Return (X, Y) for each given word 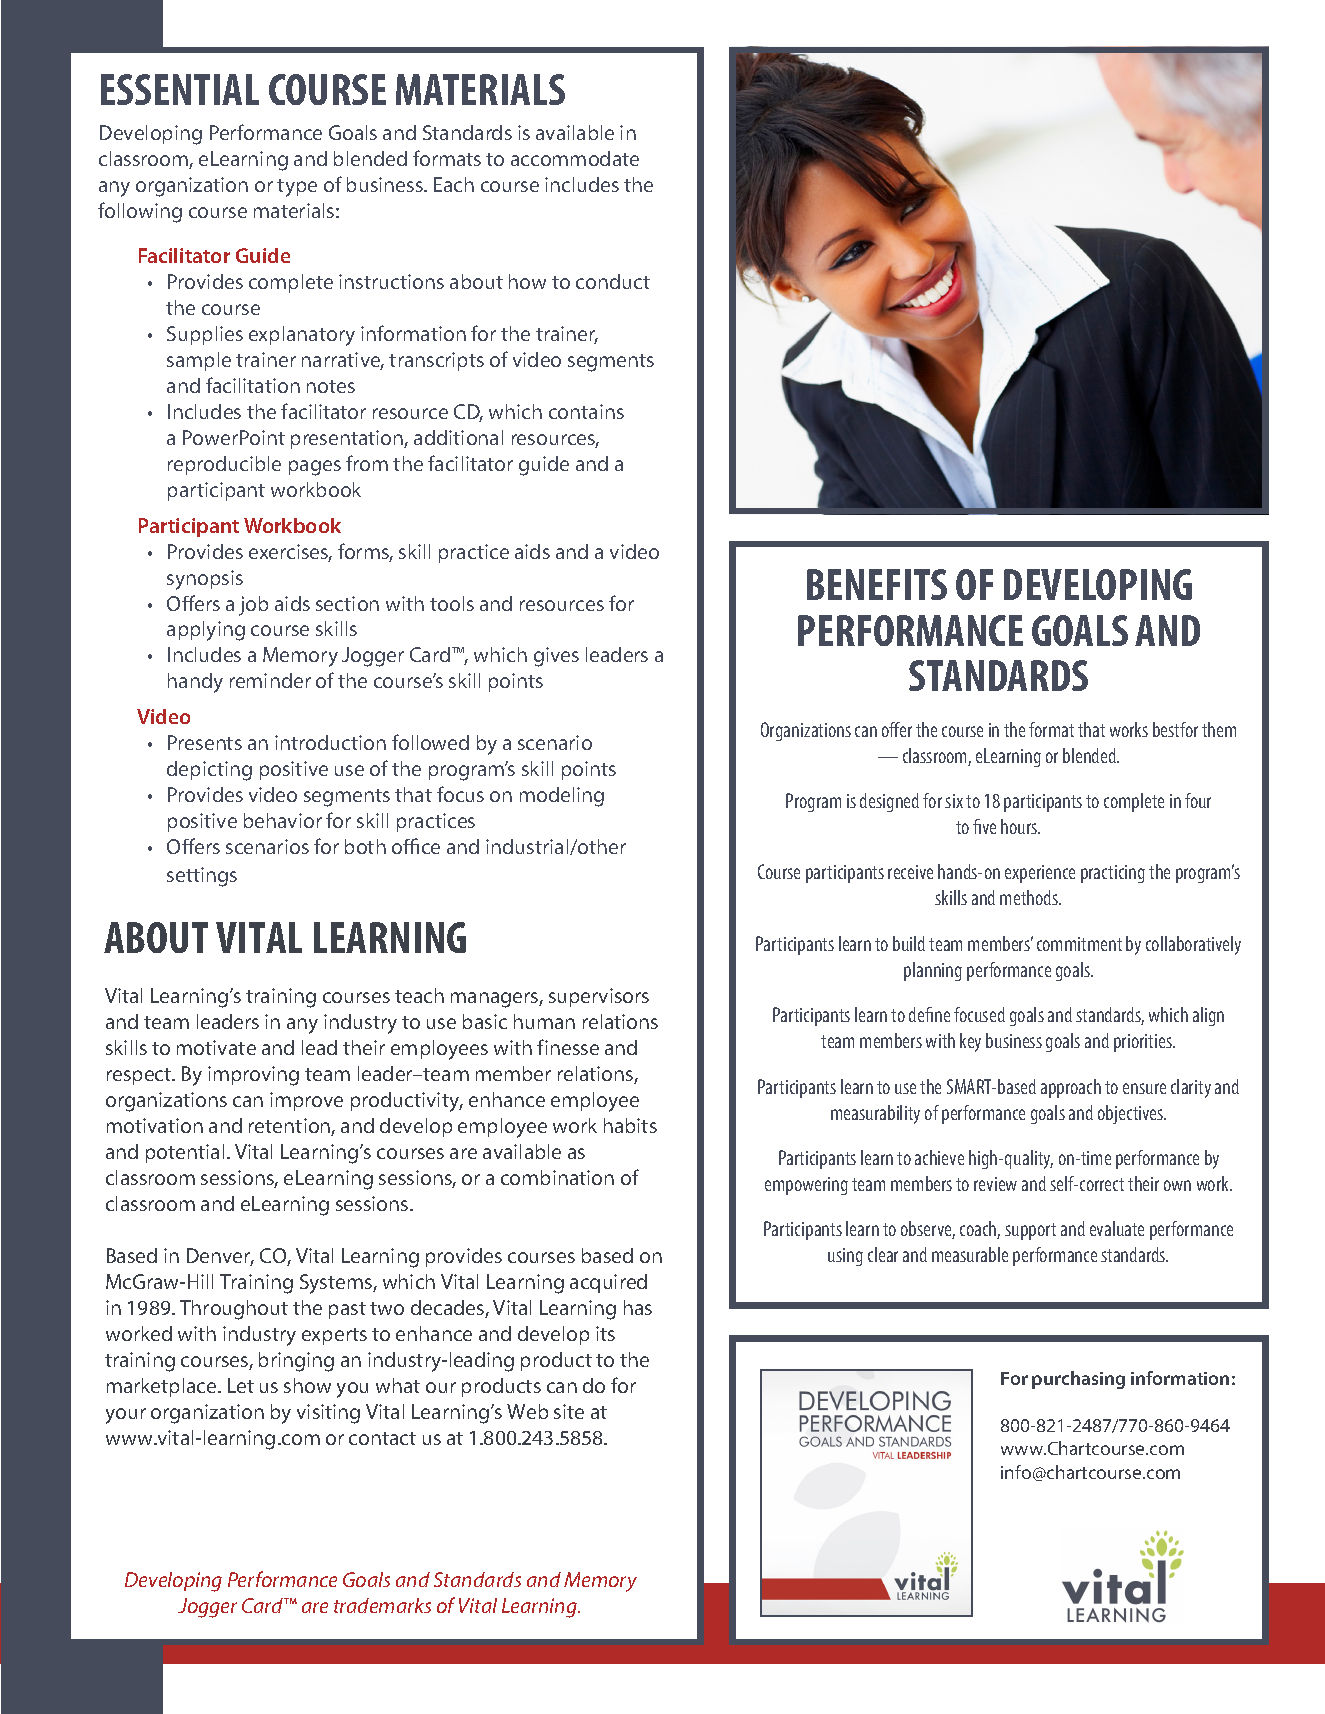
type (297, 188)
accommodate (575, 158)
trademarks (382, 1605)
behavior (283, 820)
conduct (613, 281)
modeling (562, 797)
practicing (1113, 874)
